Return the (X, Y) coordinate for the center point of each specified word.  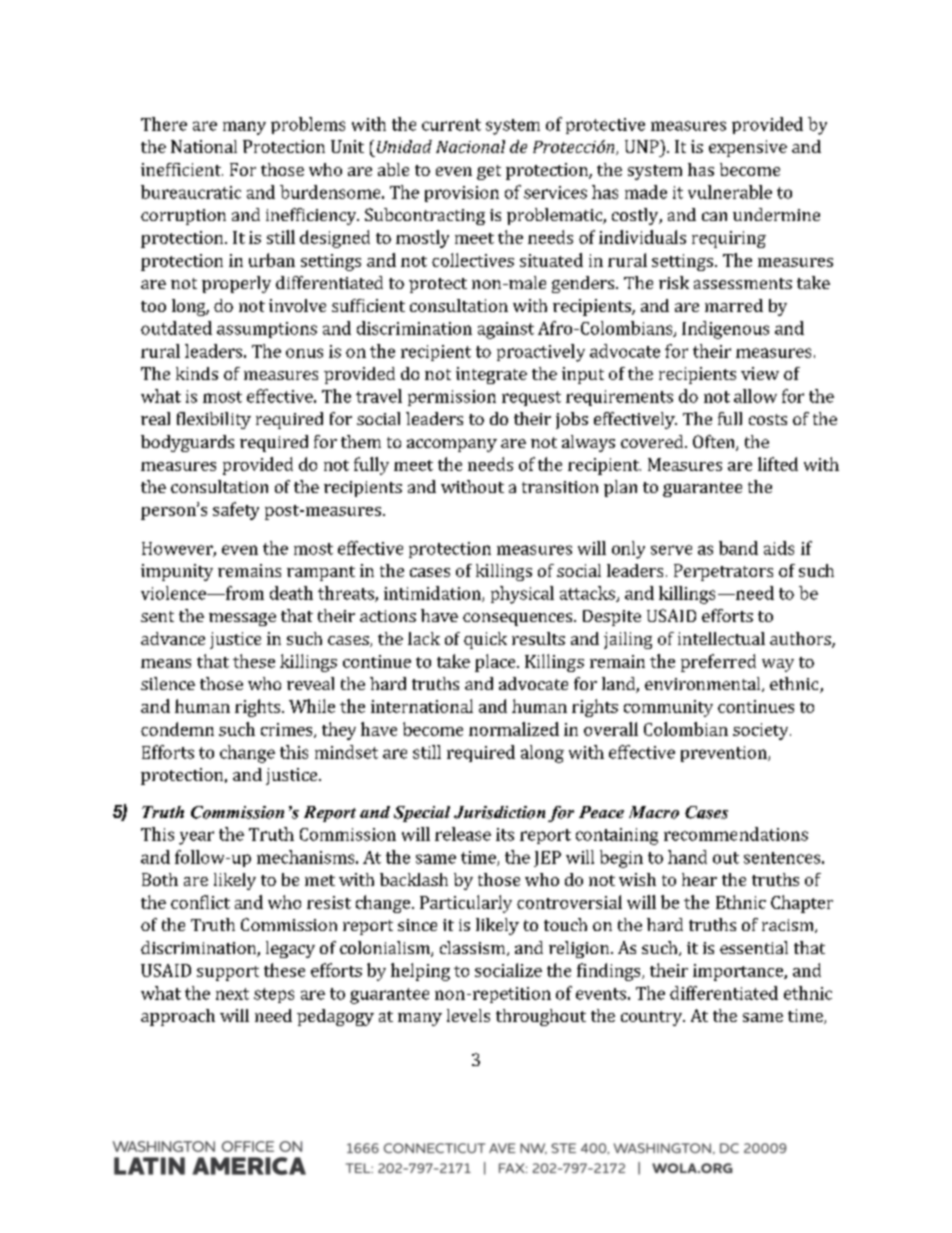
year (196, 838)
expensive (748, 148)
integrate (491, 375)
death (291, 593)
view (760, 373)
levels (468, 1015)
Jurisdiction (499, 812)
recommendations (736, 834)
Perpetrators (723, 572)
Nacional (470, 146)
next (232, 994)
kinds (197, 373)
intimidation (433, 594)
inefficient (182, 169)
